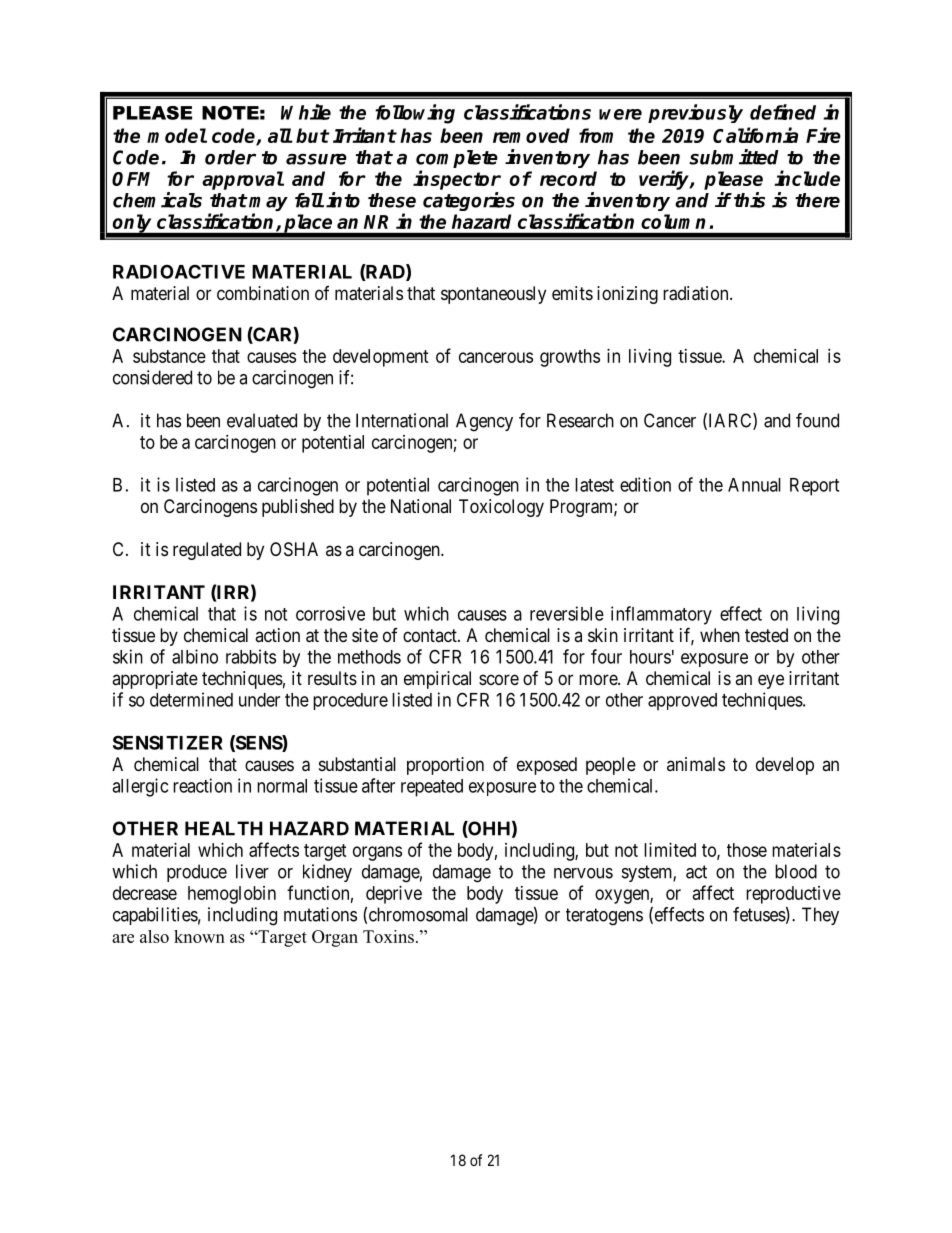 The width and height of the screenshot is (952, 1233). Describe the element at coordinates (754, 485) in the screenshot. I see `Annual` at that location.
